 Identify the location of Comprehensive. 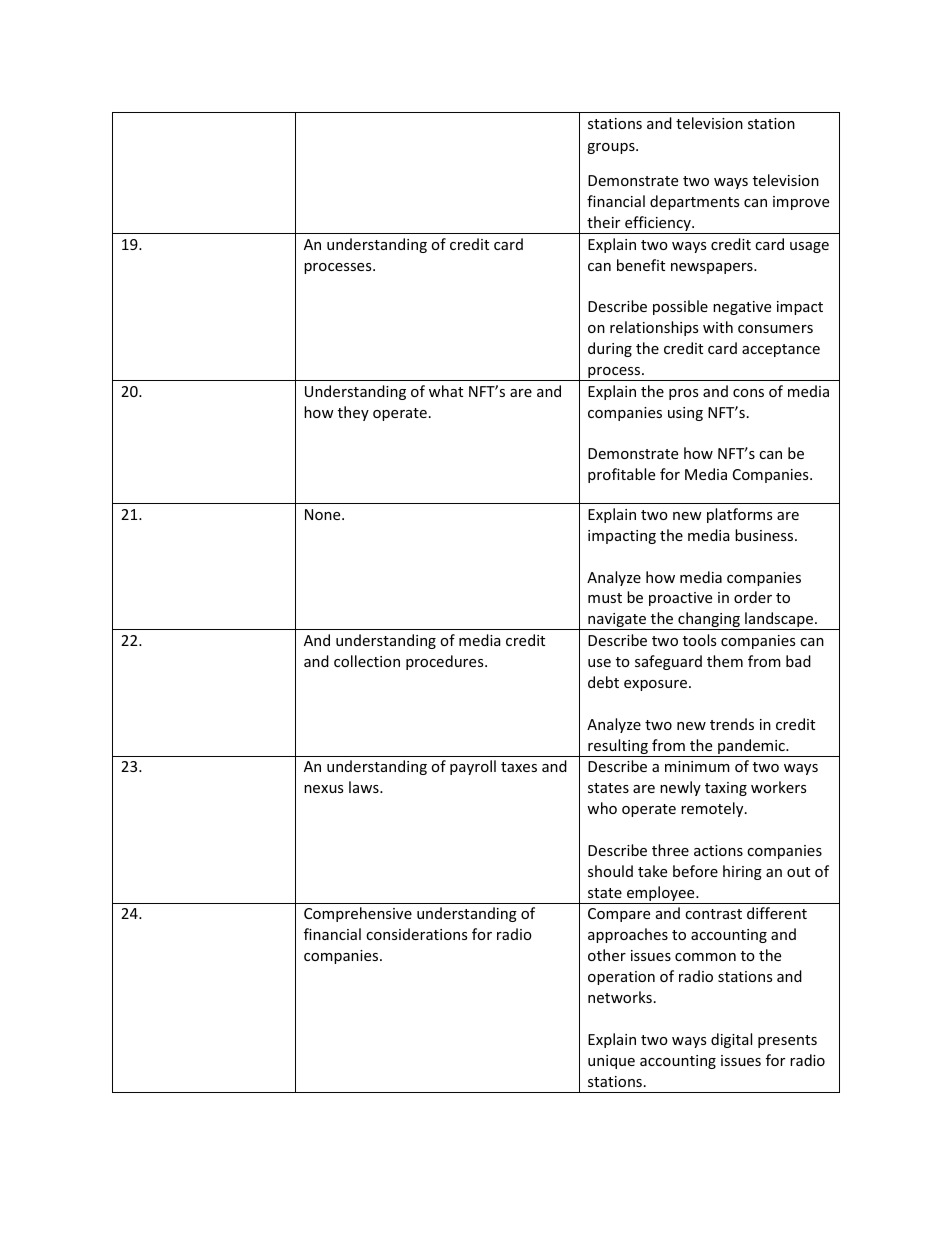
(358, 914).
